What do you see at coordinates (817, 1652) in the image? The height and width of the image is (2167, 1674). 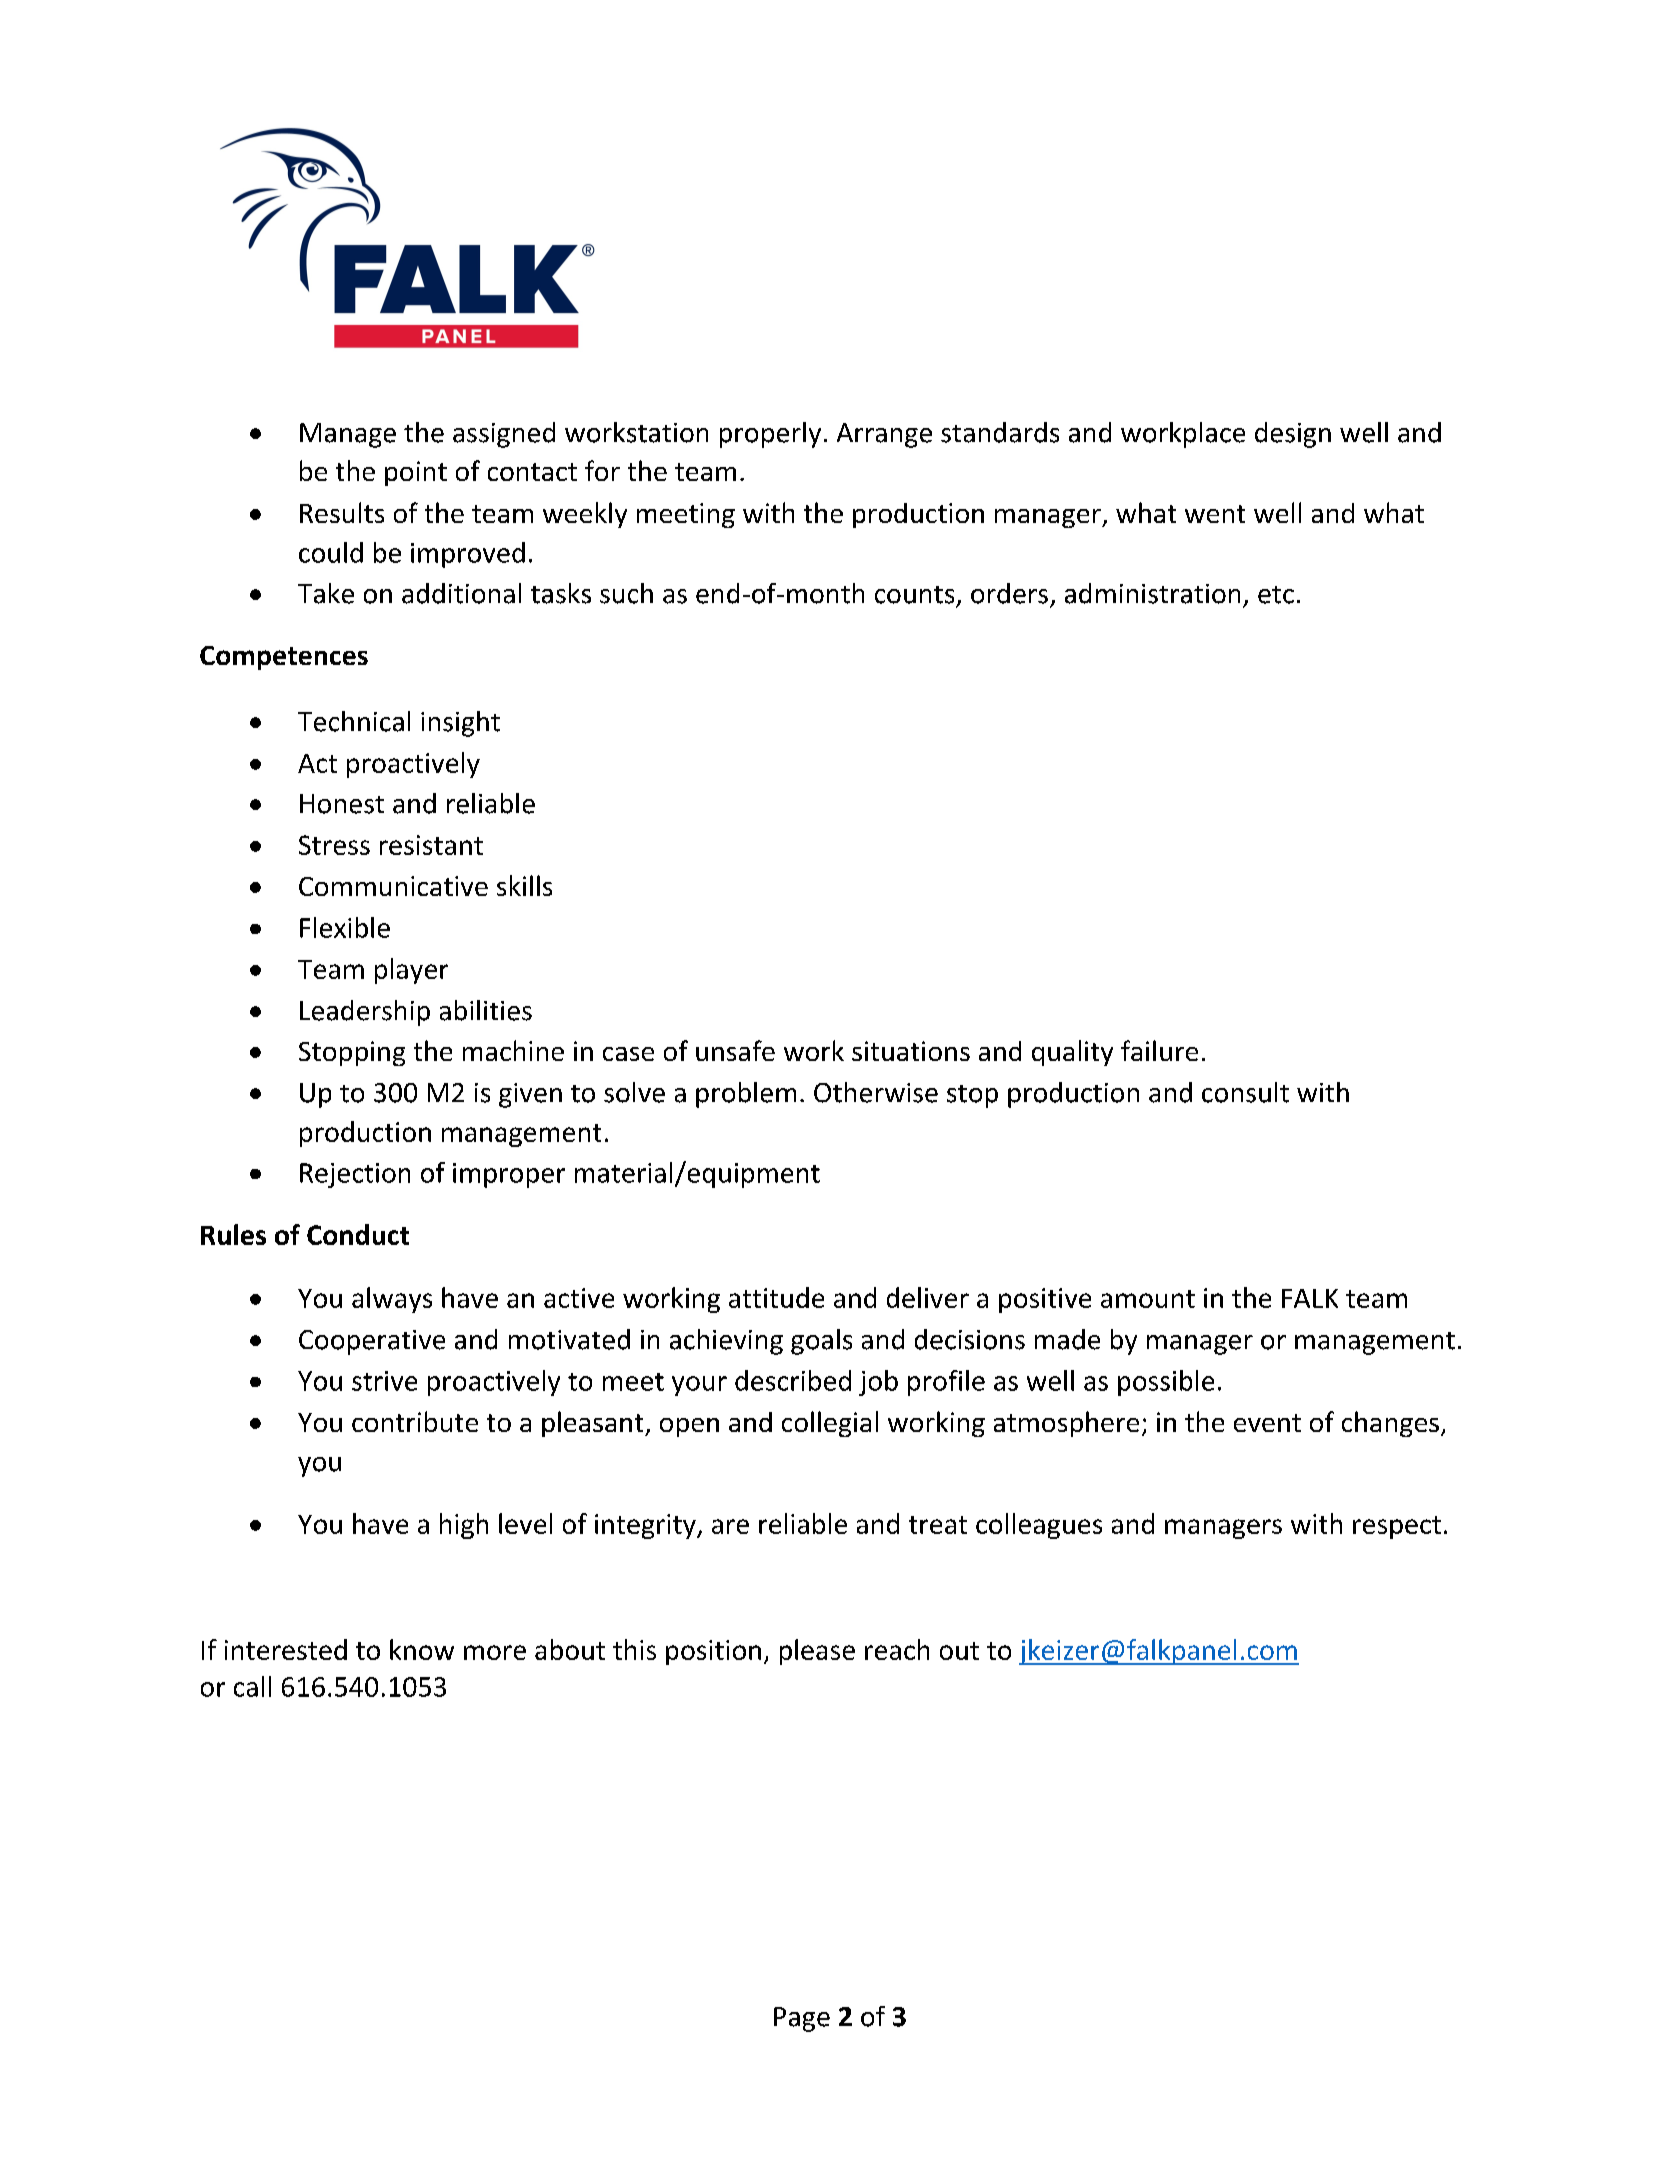 I see `please` at bounding box center [817, 1652].
